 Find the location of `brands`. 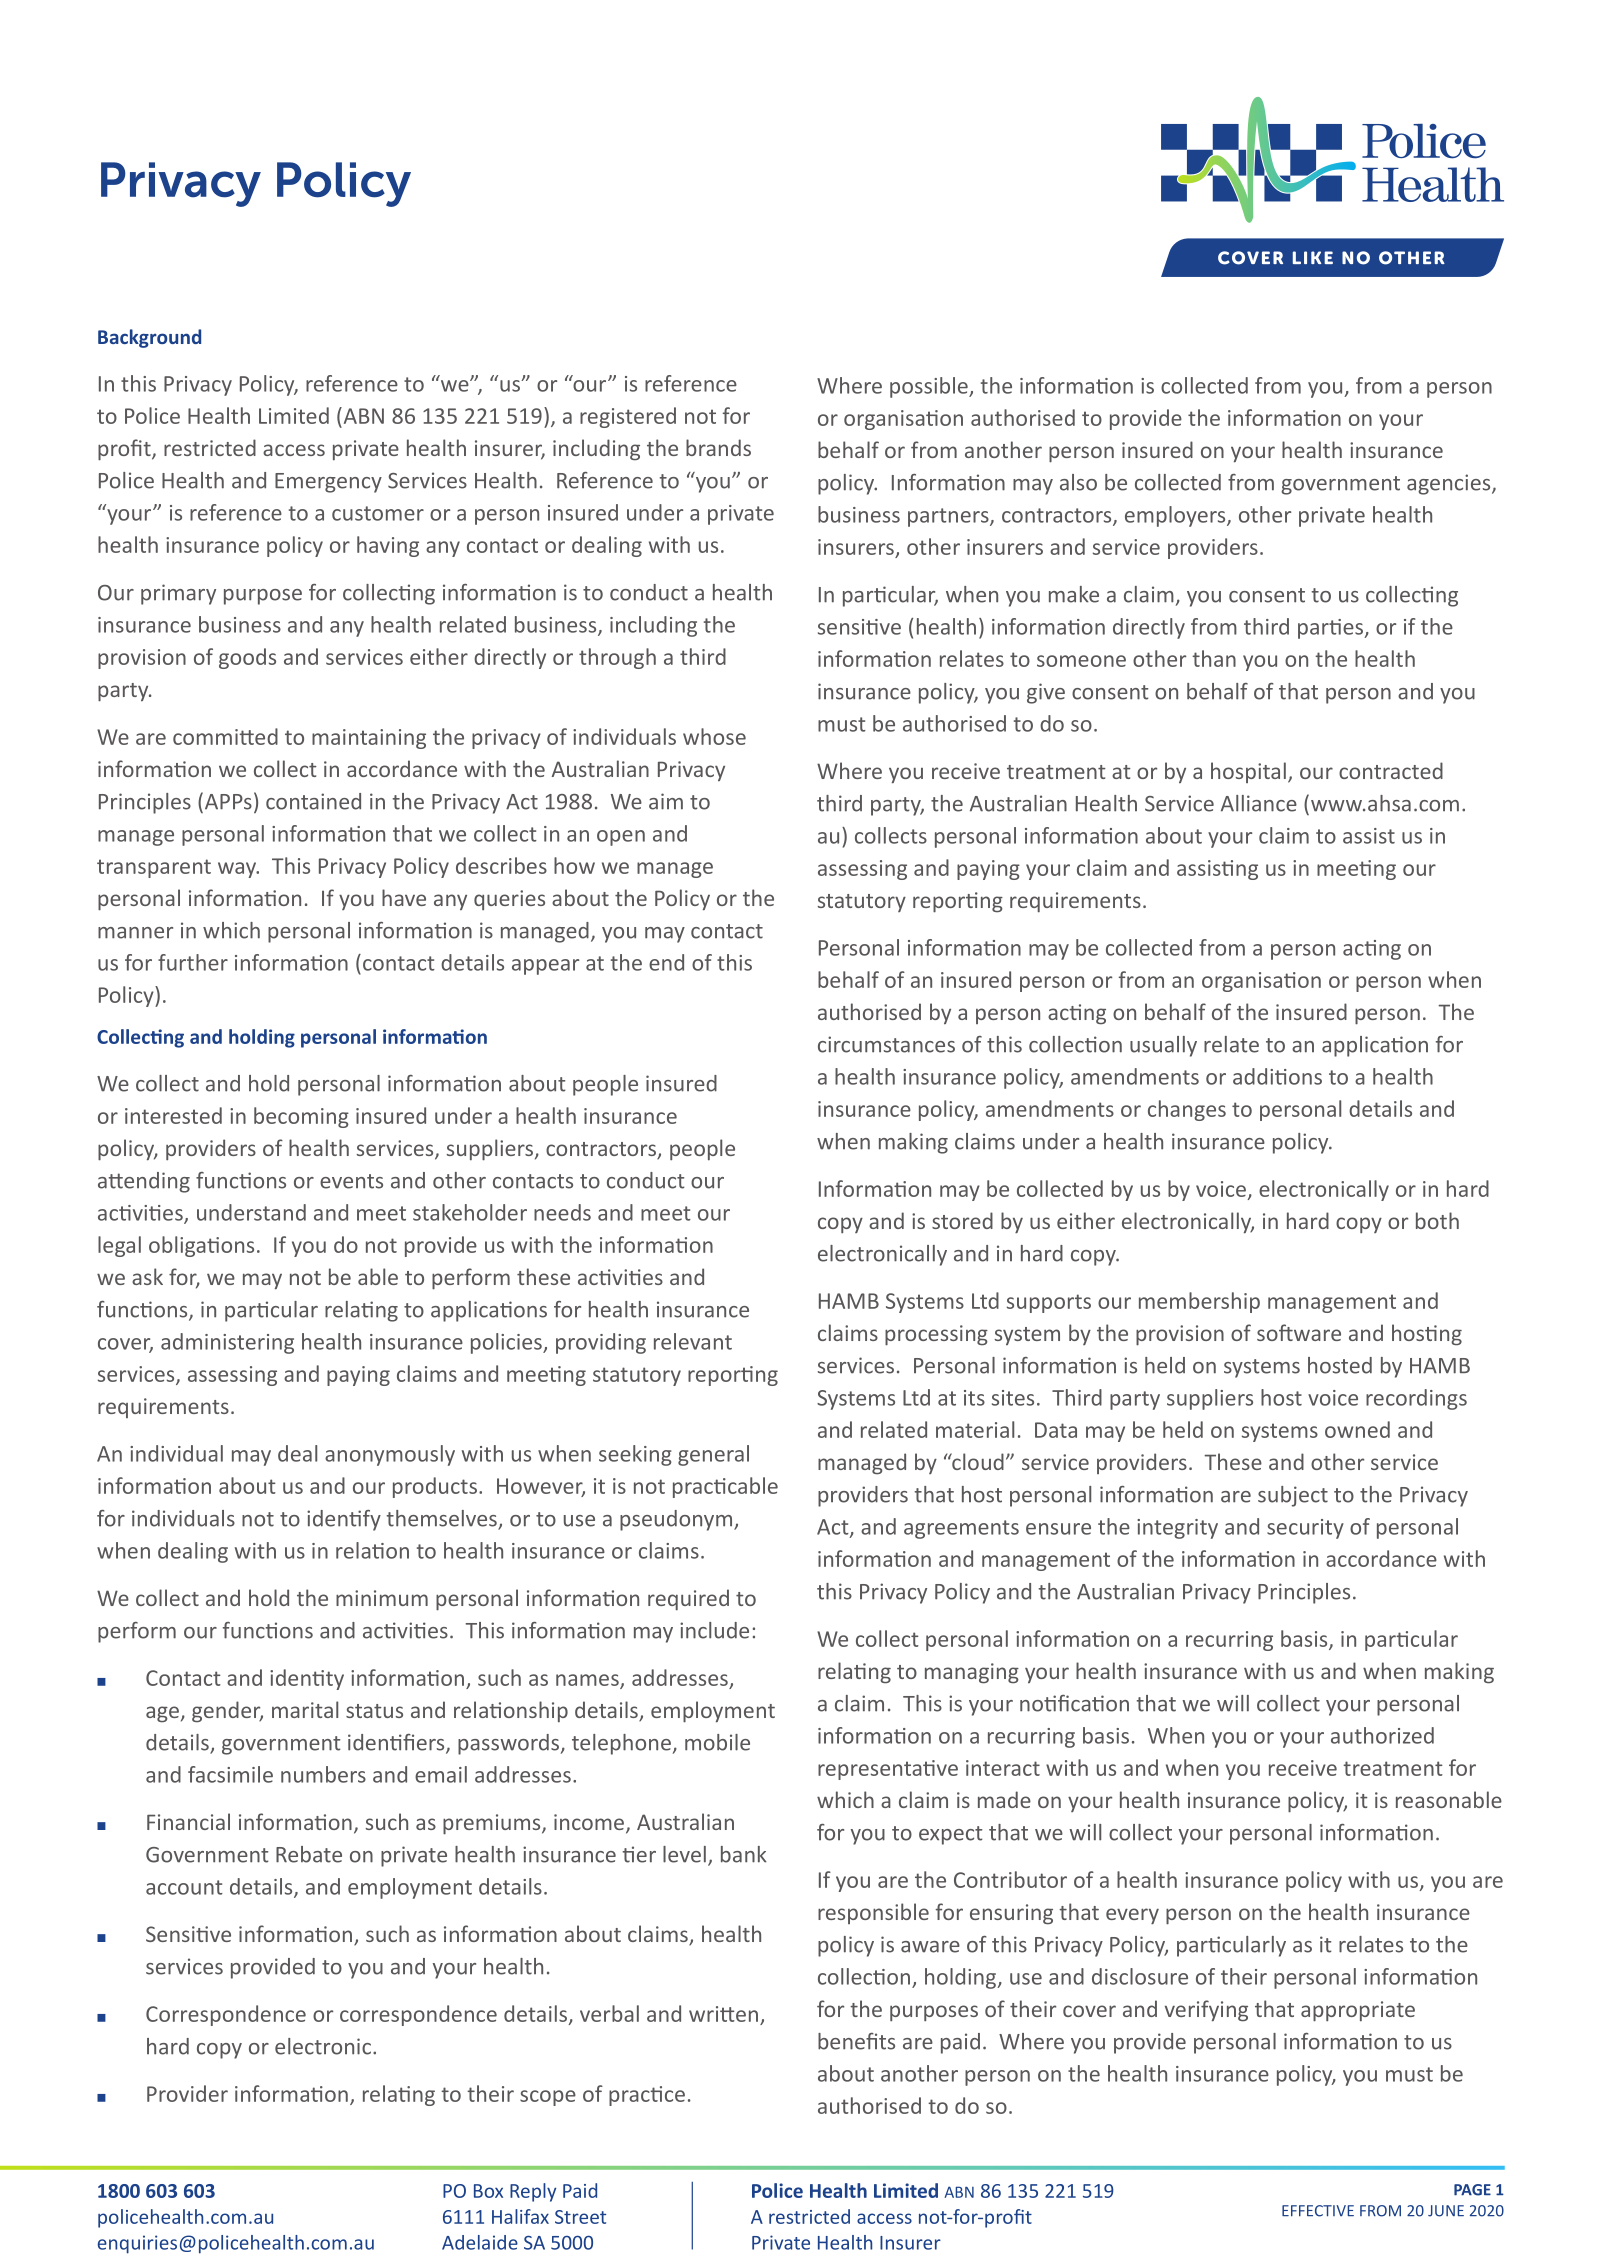

brands is located at coordinates (718, 447).
